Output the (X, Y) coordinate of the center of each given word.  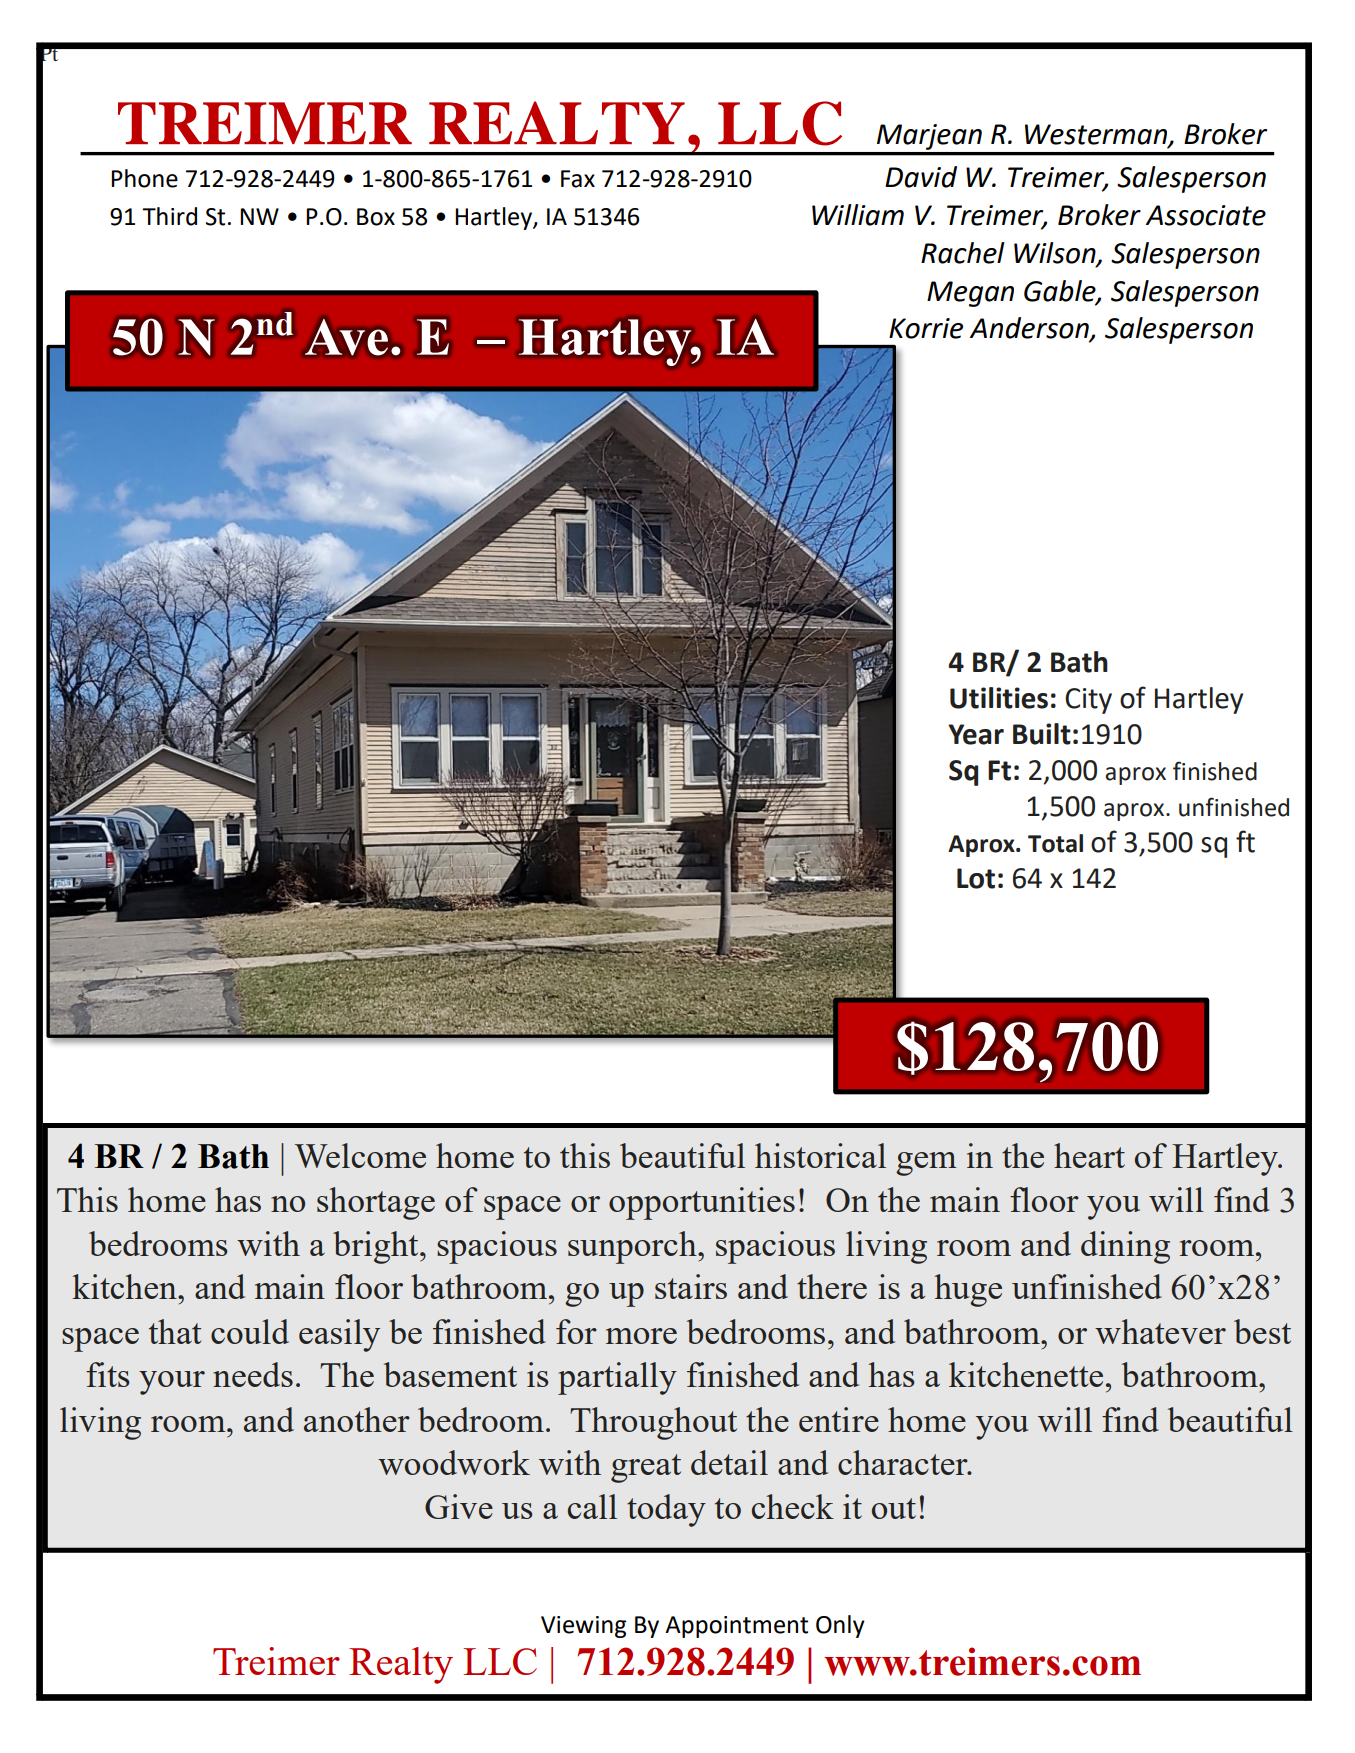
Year (976, 734)
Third (169, 216)
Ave (346, 337)
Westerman (1097, 135)
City (1088, 701)
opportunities (702, 1203)
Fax (578, 179)
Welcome (360, 1155)
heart (1089, 1155)
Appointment (736, 1627)
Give (459, 1506)
